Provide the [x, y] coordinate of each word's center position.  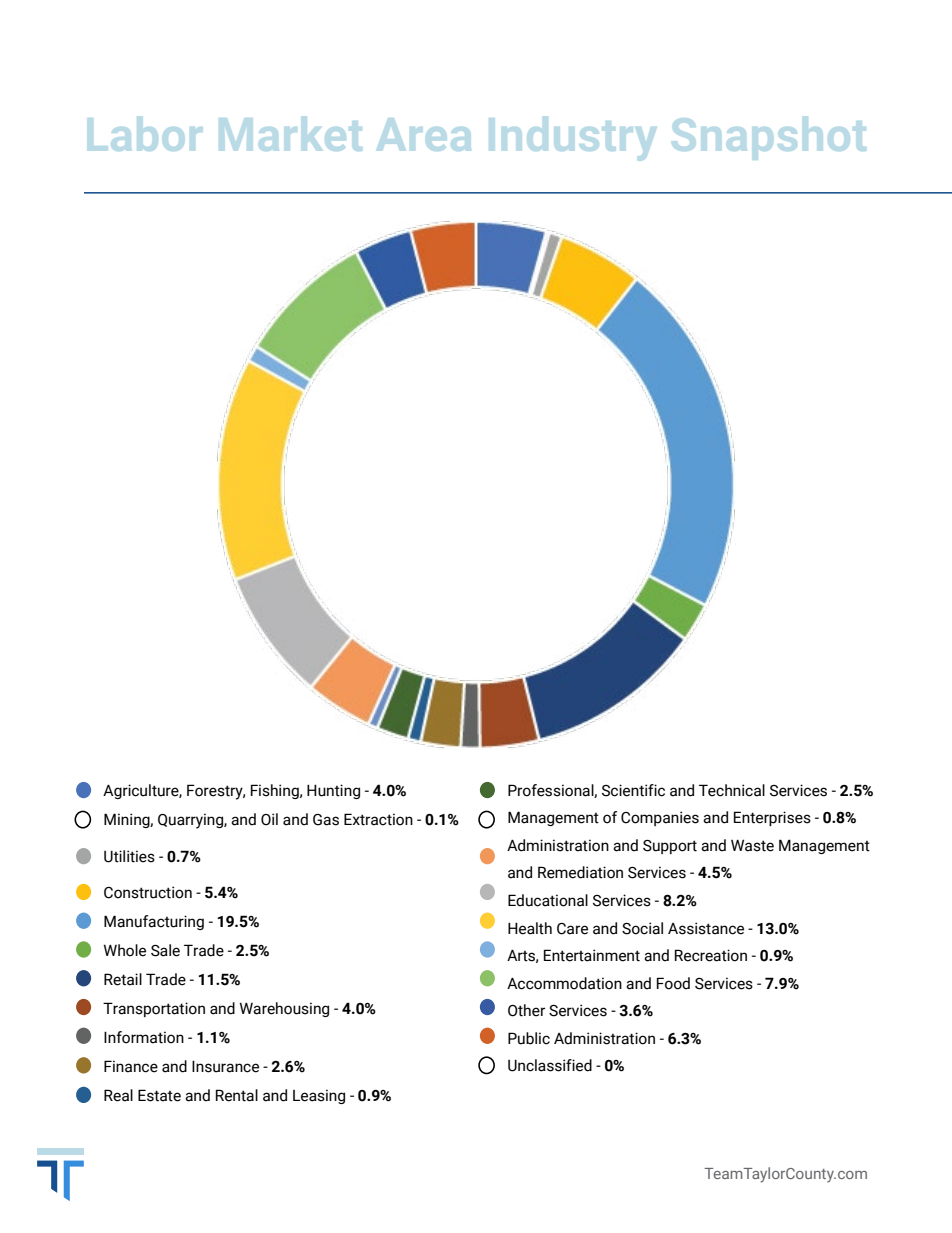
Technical [732, 790]
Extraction [378, 819]
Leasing [319, 1096]
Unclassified [550, 1065]
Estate [159, 1095]
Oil [269, 819]
